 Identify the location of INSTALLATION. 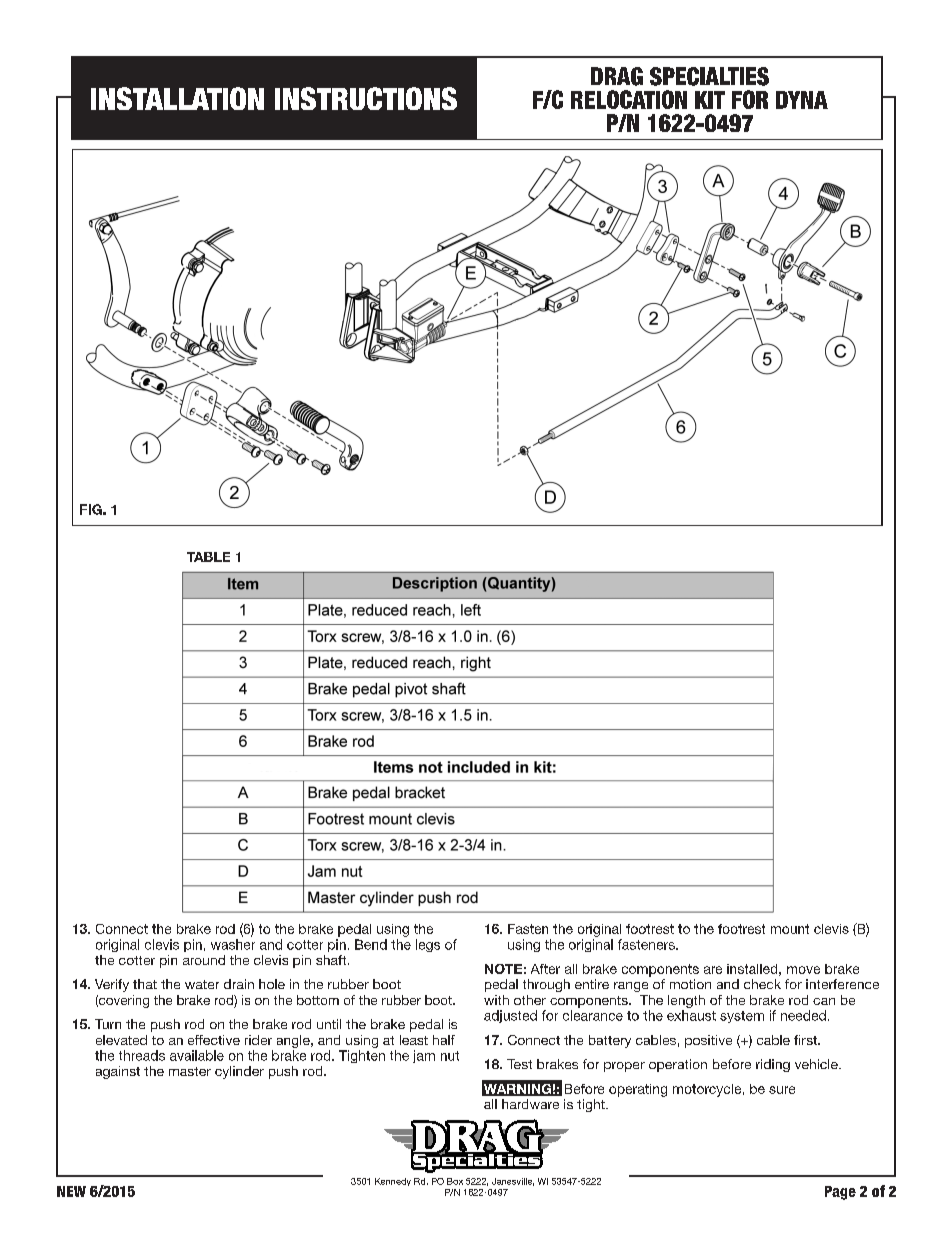
(177, 98).
